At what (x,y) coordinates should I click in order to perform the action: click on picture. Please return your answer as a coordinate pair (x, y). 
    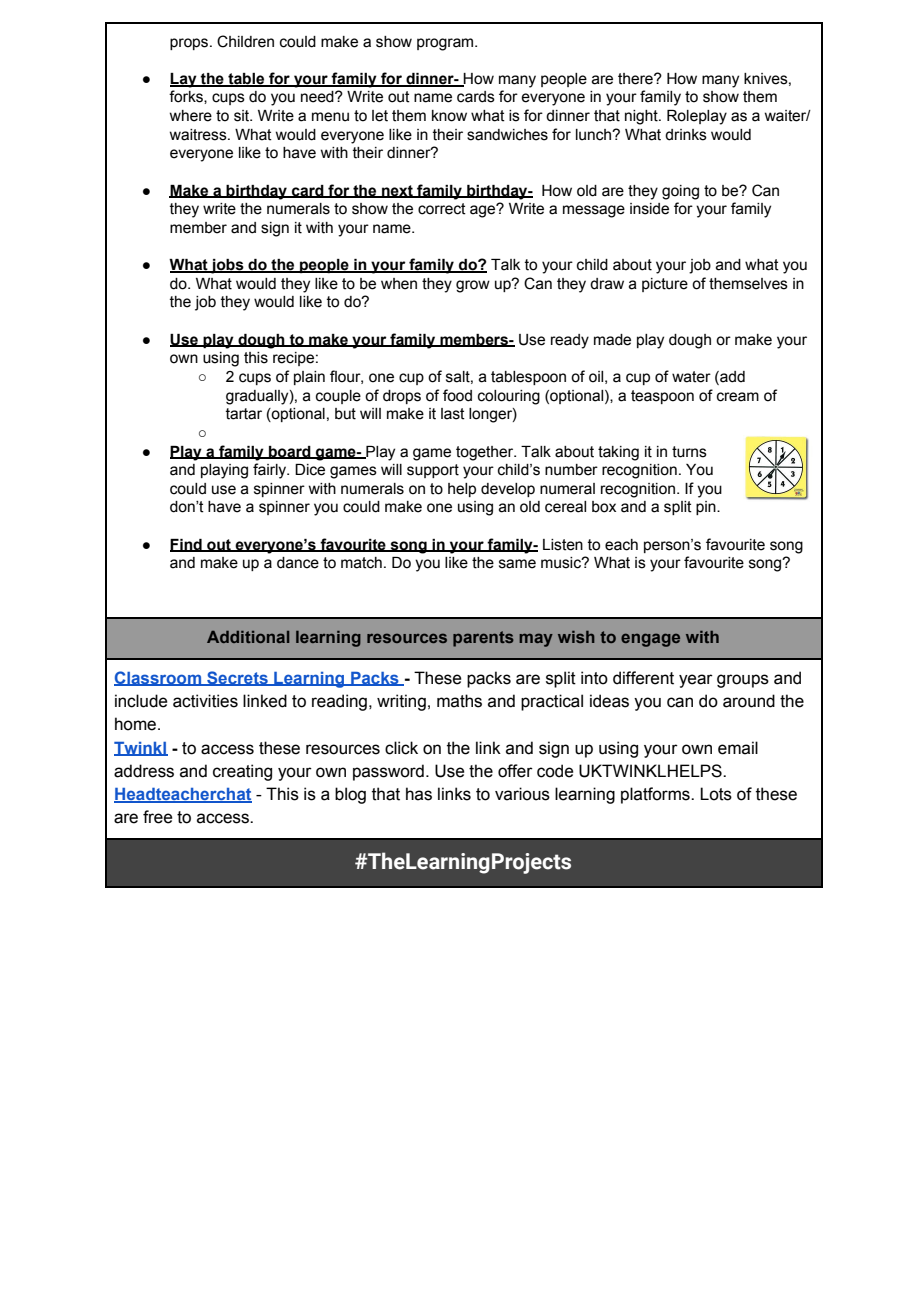
    Looking at the image, I should click on (665, 285).
